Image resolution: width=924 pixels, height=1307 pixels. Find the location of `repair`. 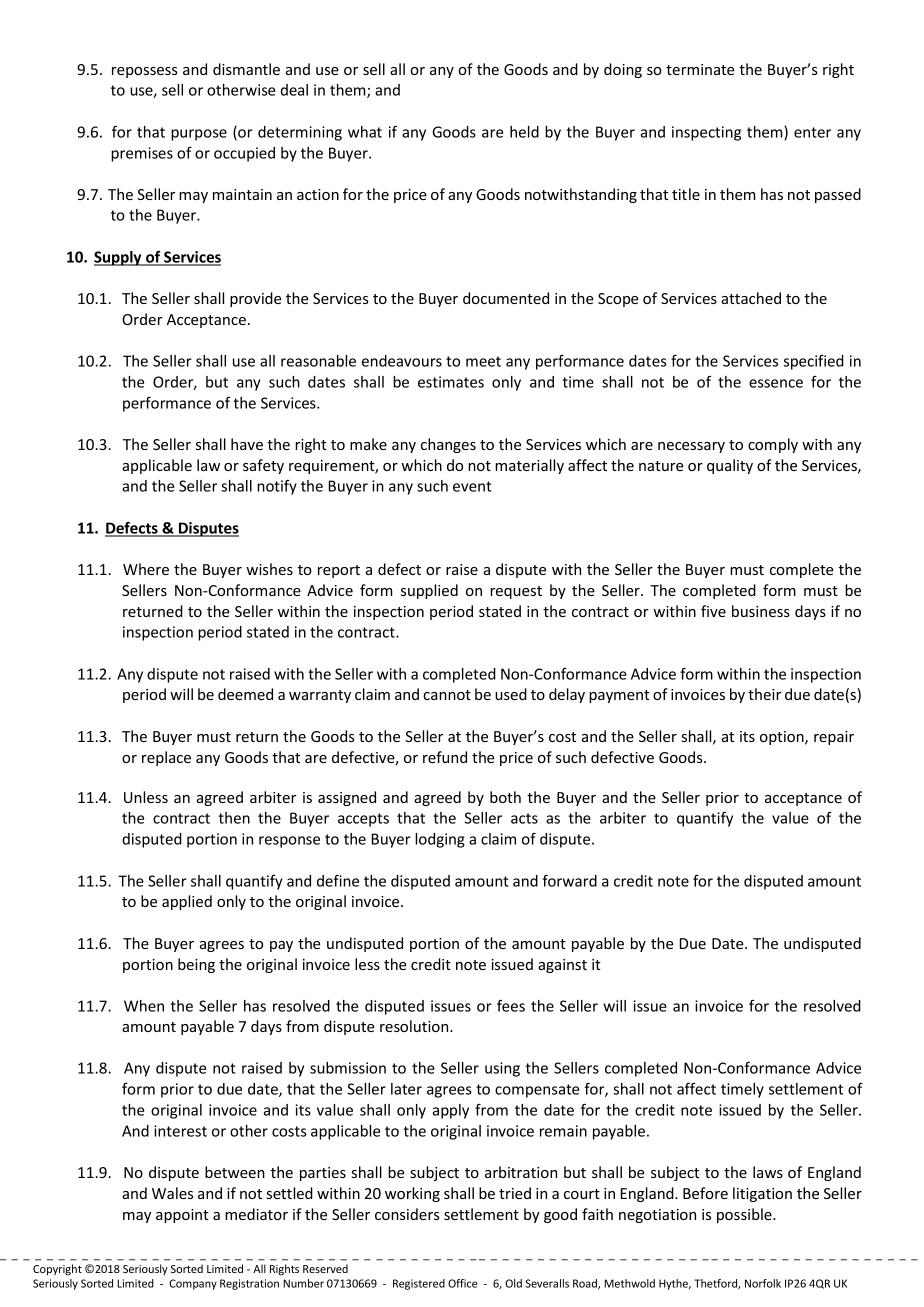

repair is located at coordinates (834, 738).
